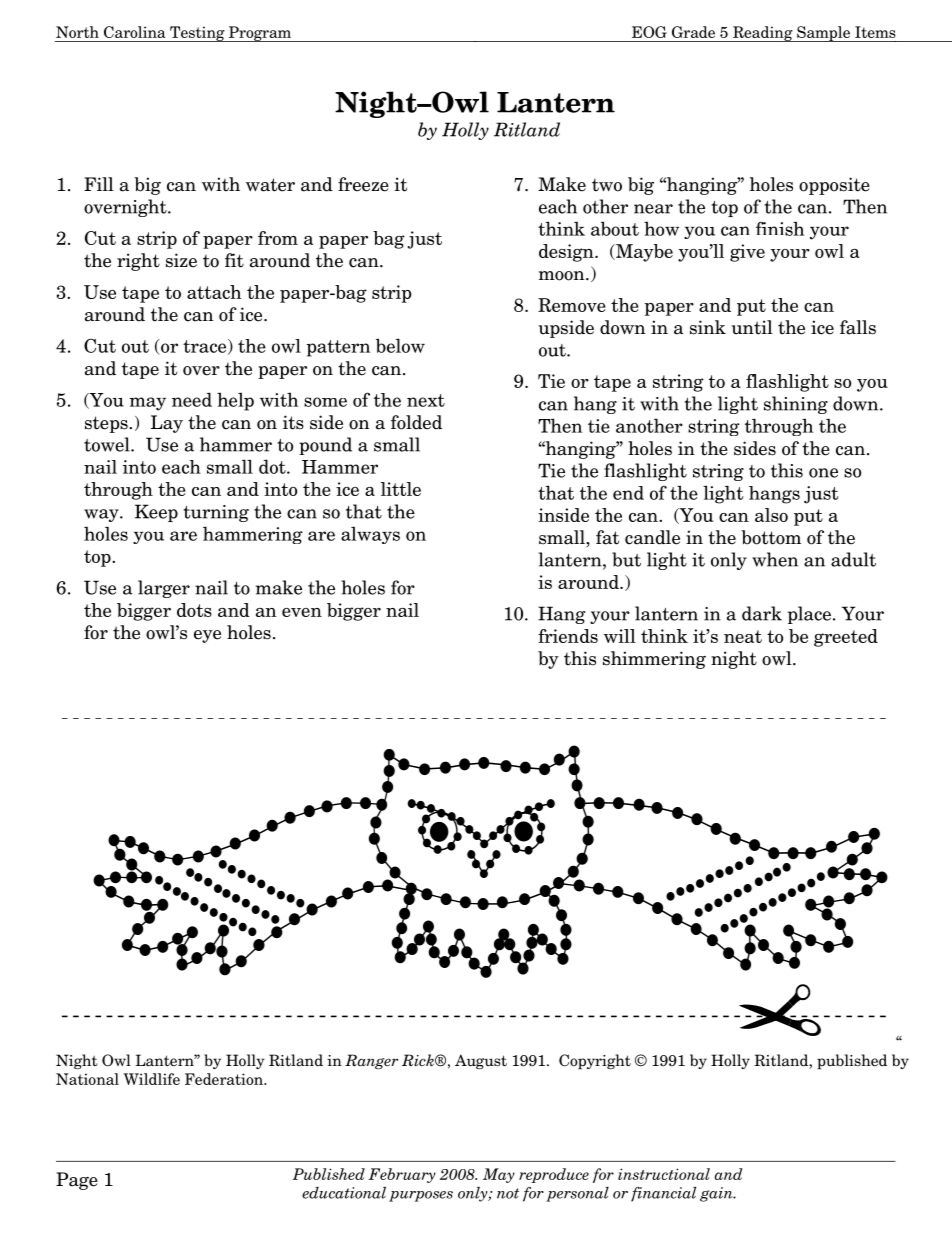  I want to click on Page, so click(77, 1181).
